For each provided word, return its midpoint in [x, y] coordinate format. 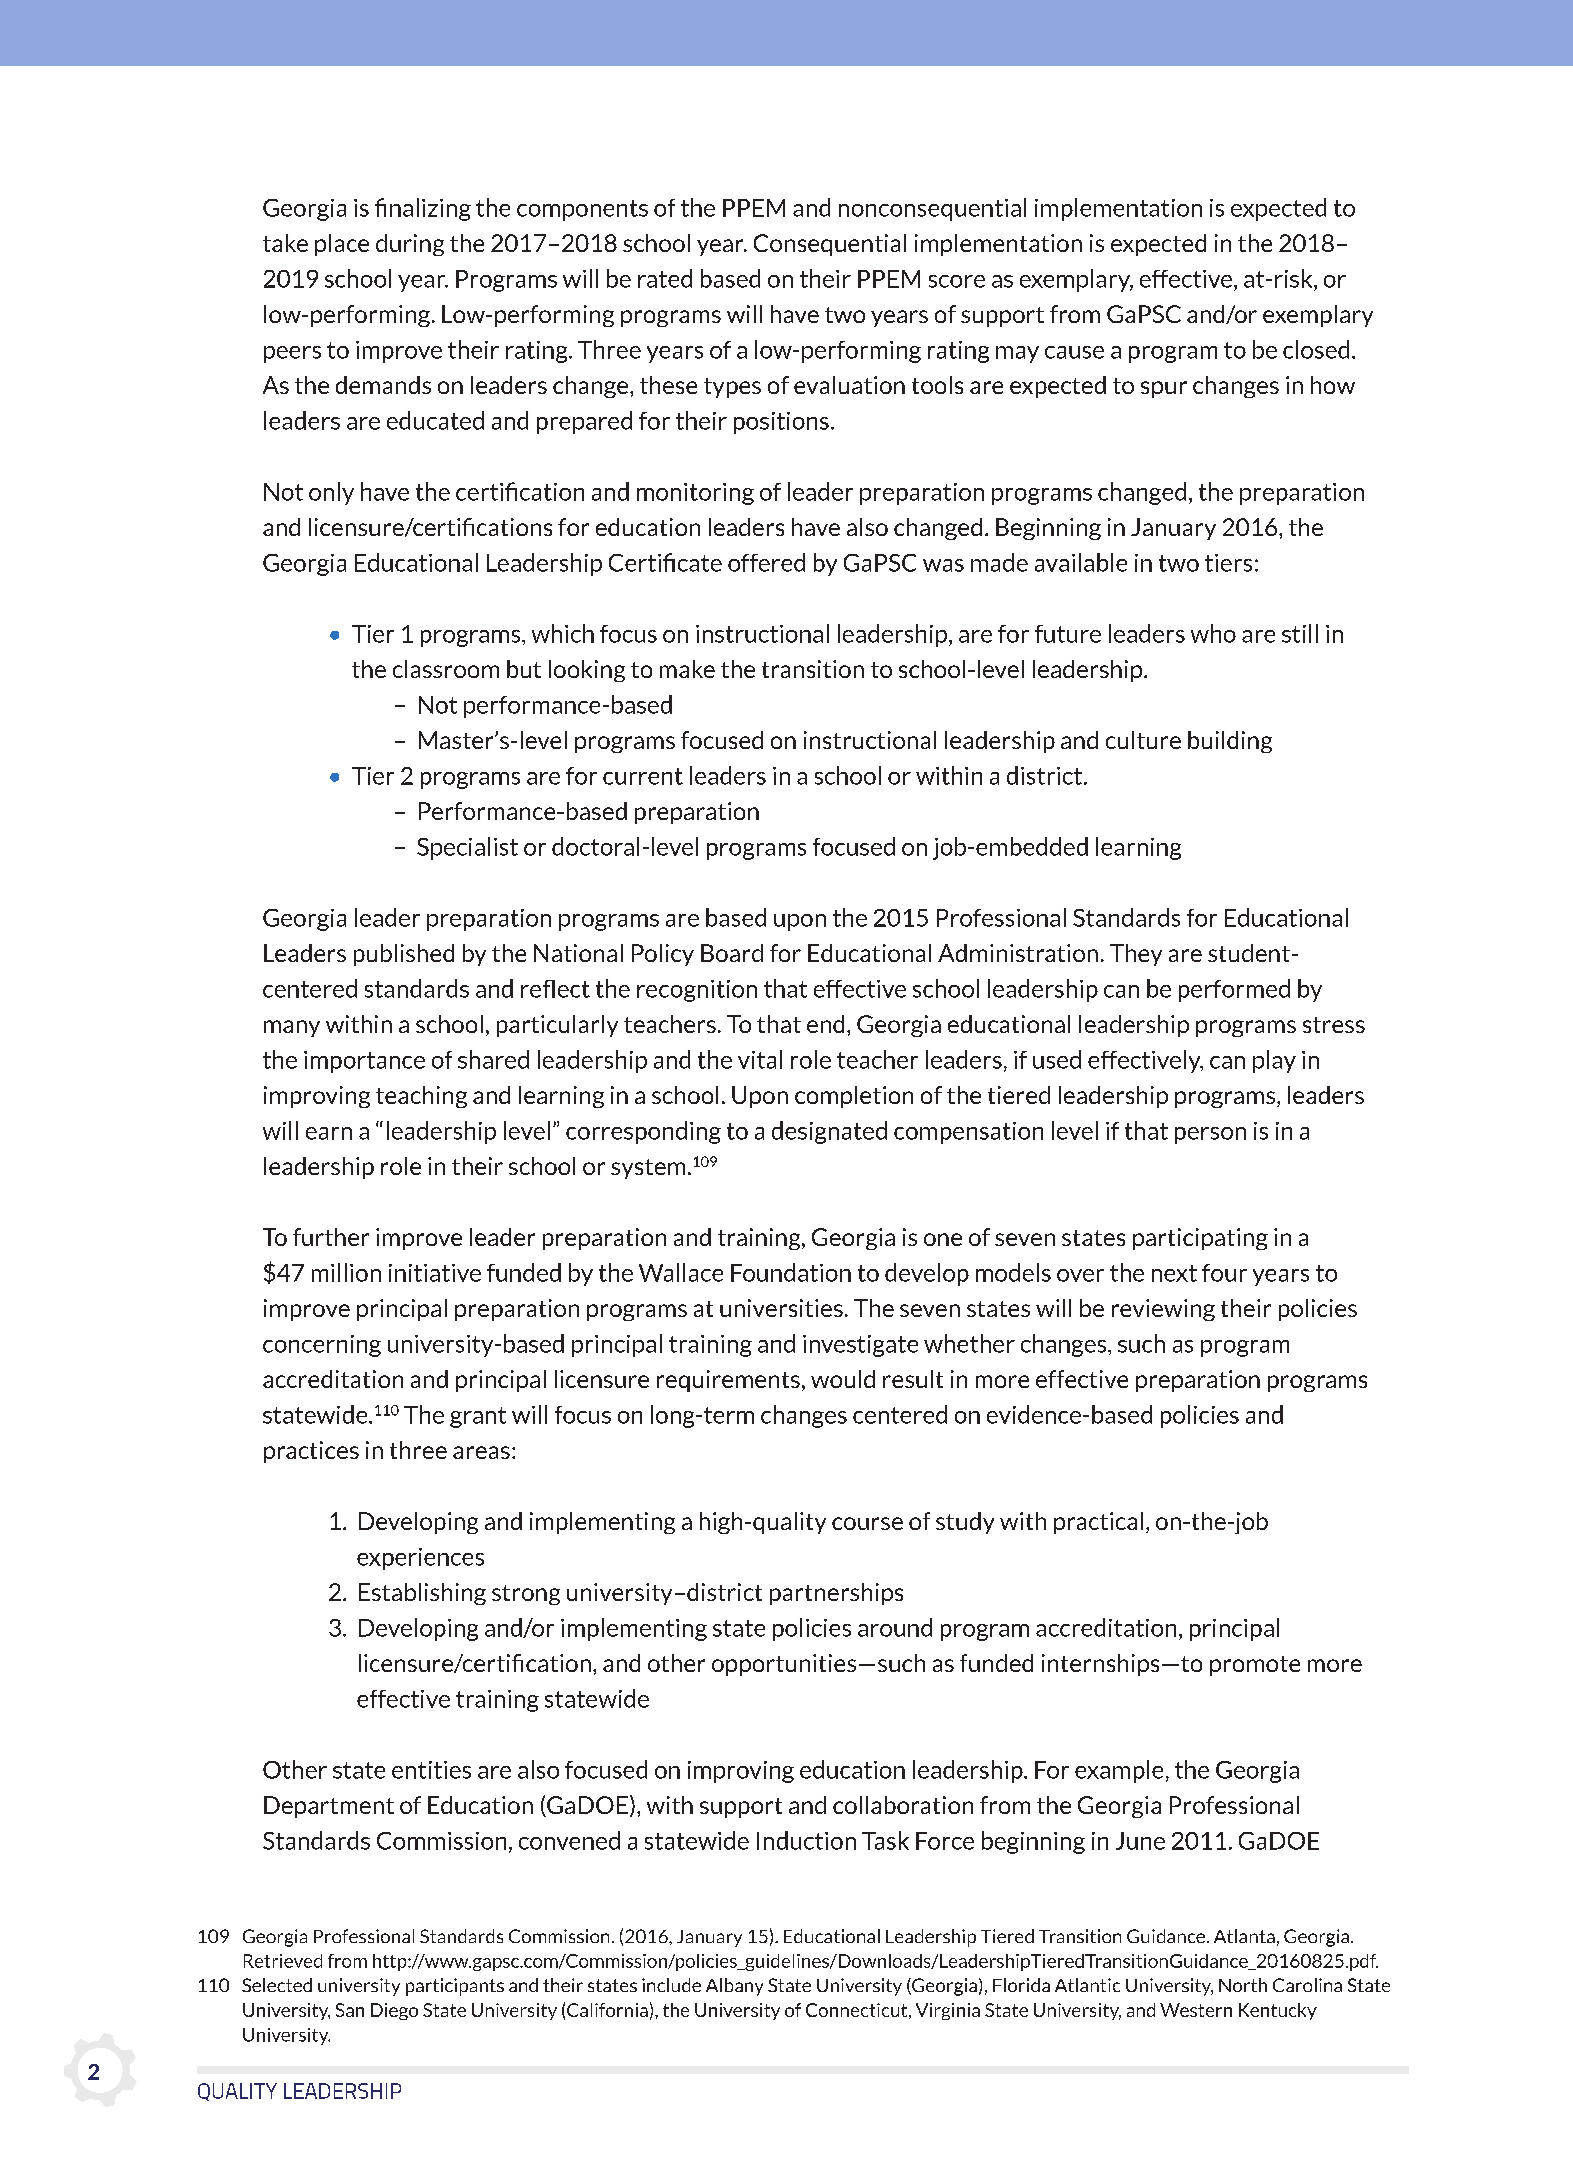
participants [455, 1987]
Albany [734, 1987]
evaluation [849, 385]
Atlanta [1244, 1936]
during [410, 245]
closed [1316, 349]
